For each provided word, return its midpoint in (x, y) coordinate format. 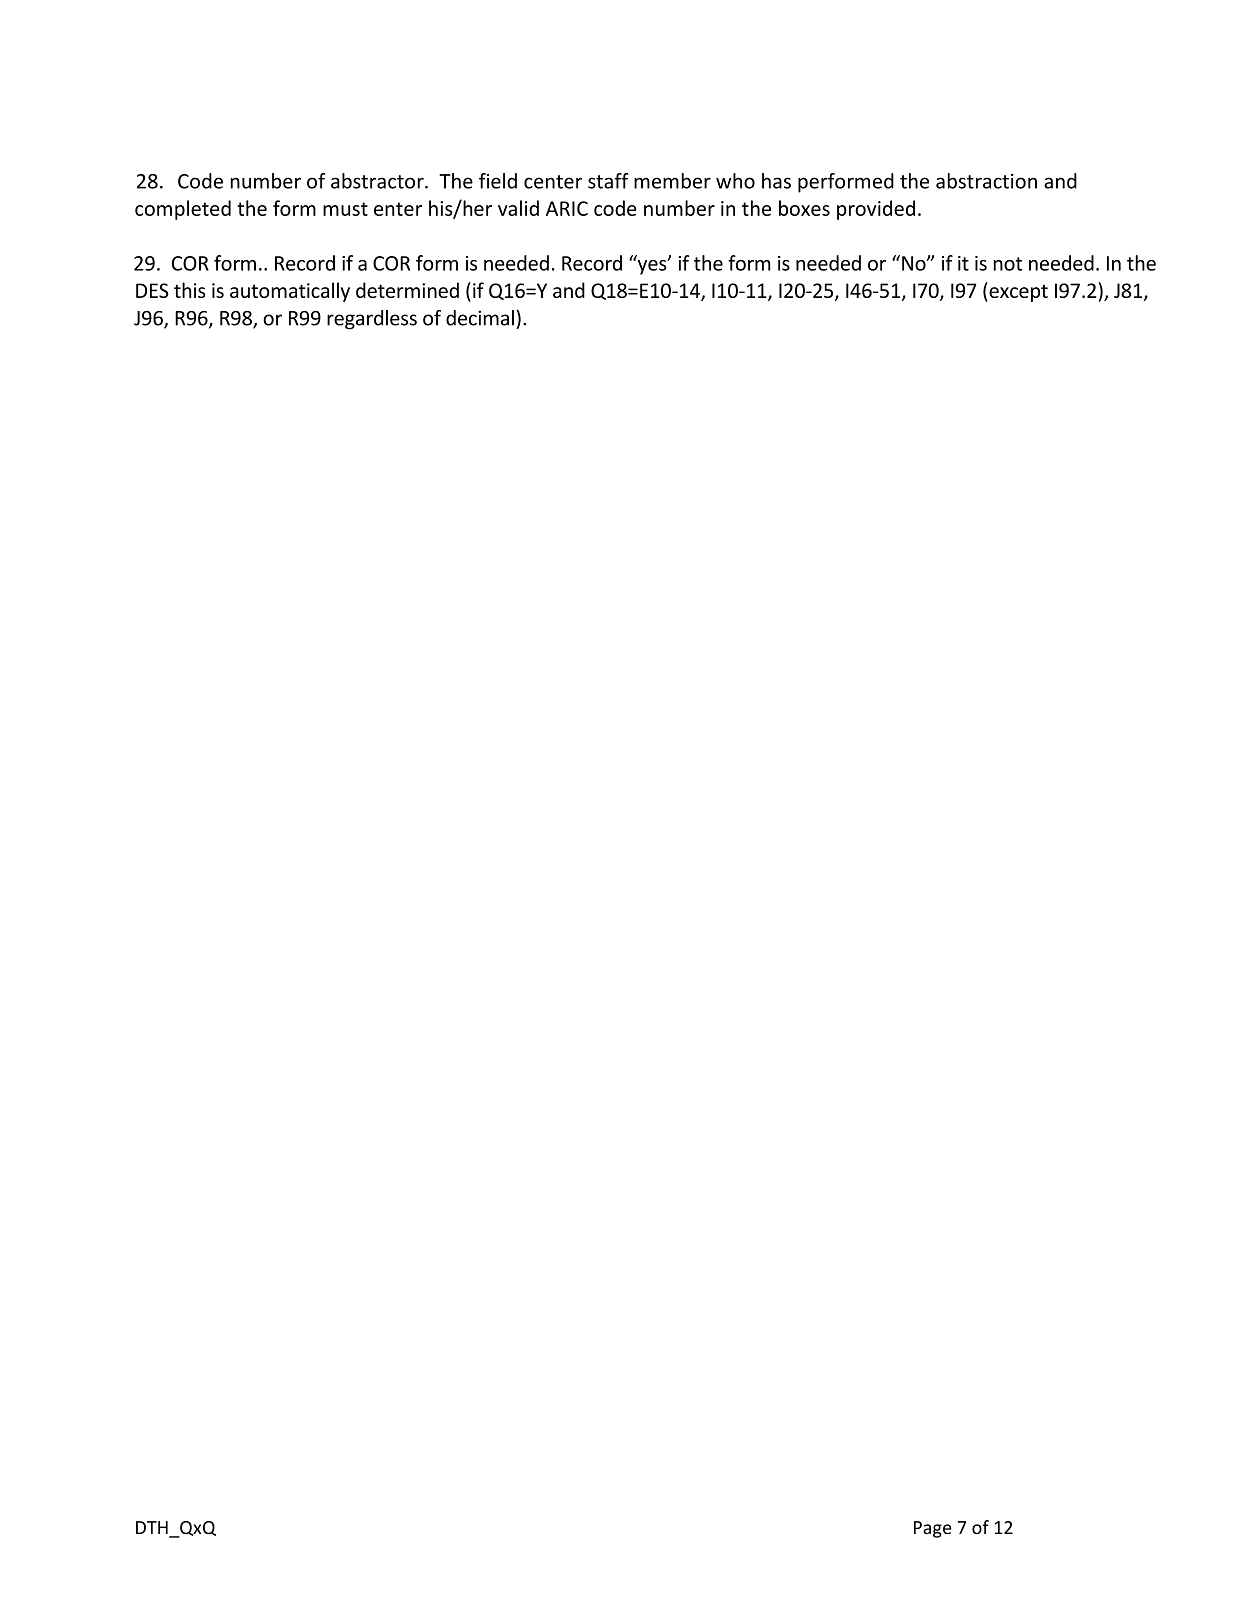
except (1017, 292)
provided (876, 210)
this (190, 290)
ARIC (567, 208)
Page (933, 1529)
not (1007, 264)
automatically (290, 292)
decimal (480, 318)
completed (183, 210)
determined (407, 290)
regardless (372, 320)
